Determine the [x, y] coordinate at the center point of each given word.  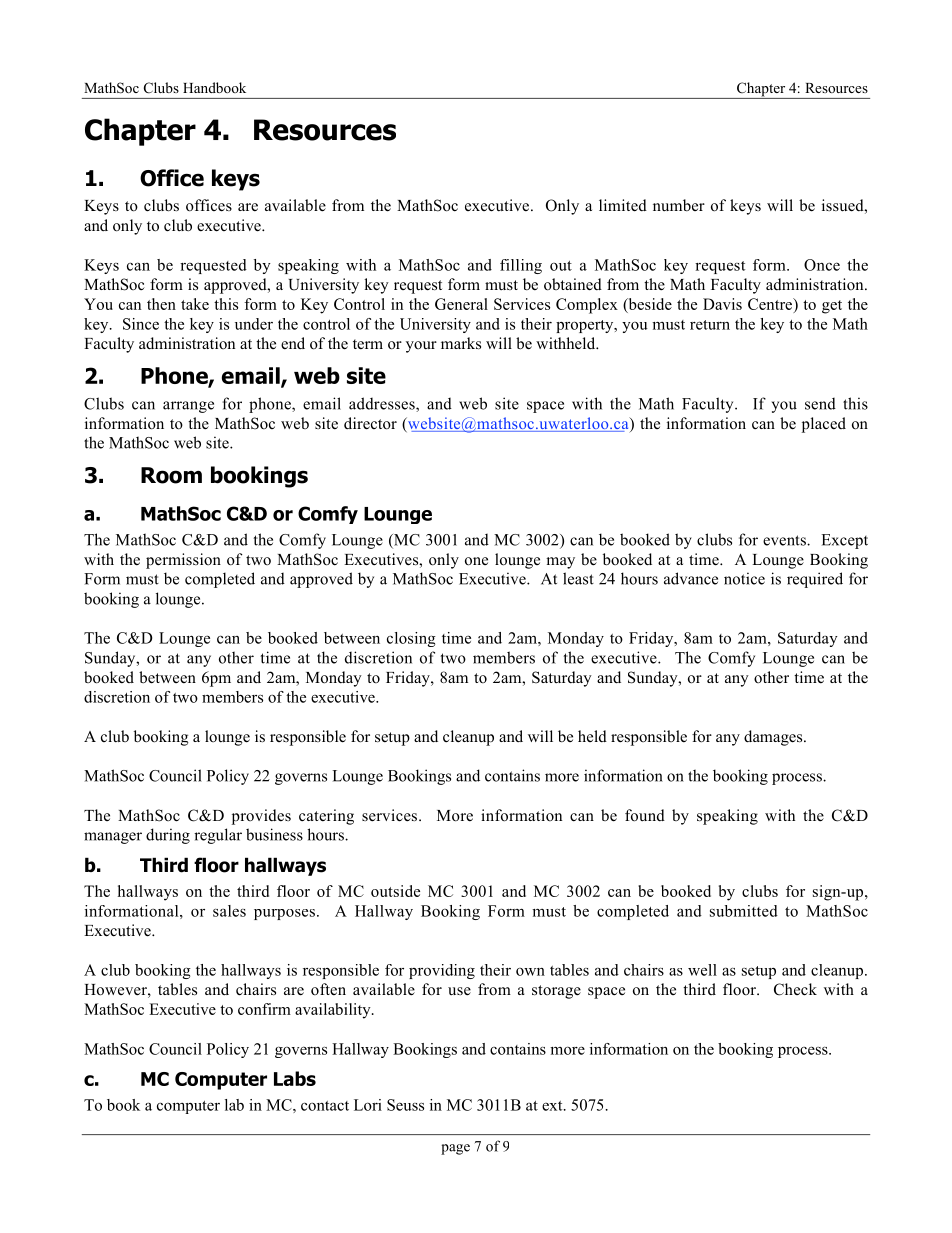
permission [183, 561]
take [195, 304]
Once [822, 265]
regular [218, 836]
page [455, 1149]
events [785, 540]
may [560, 563]
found [645, 815]
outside [395, 891]
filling [521, 266]
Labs [295, 1078]
